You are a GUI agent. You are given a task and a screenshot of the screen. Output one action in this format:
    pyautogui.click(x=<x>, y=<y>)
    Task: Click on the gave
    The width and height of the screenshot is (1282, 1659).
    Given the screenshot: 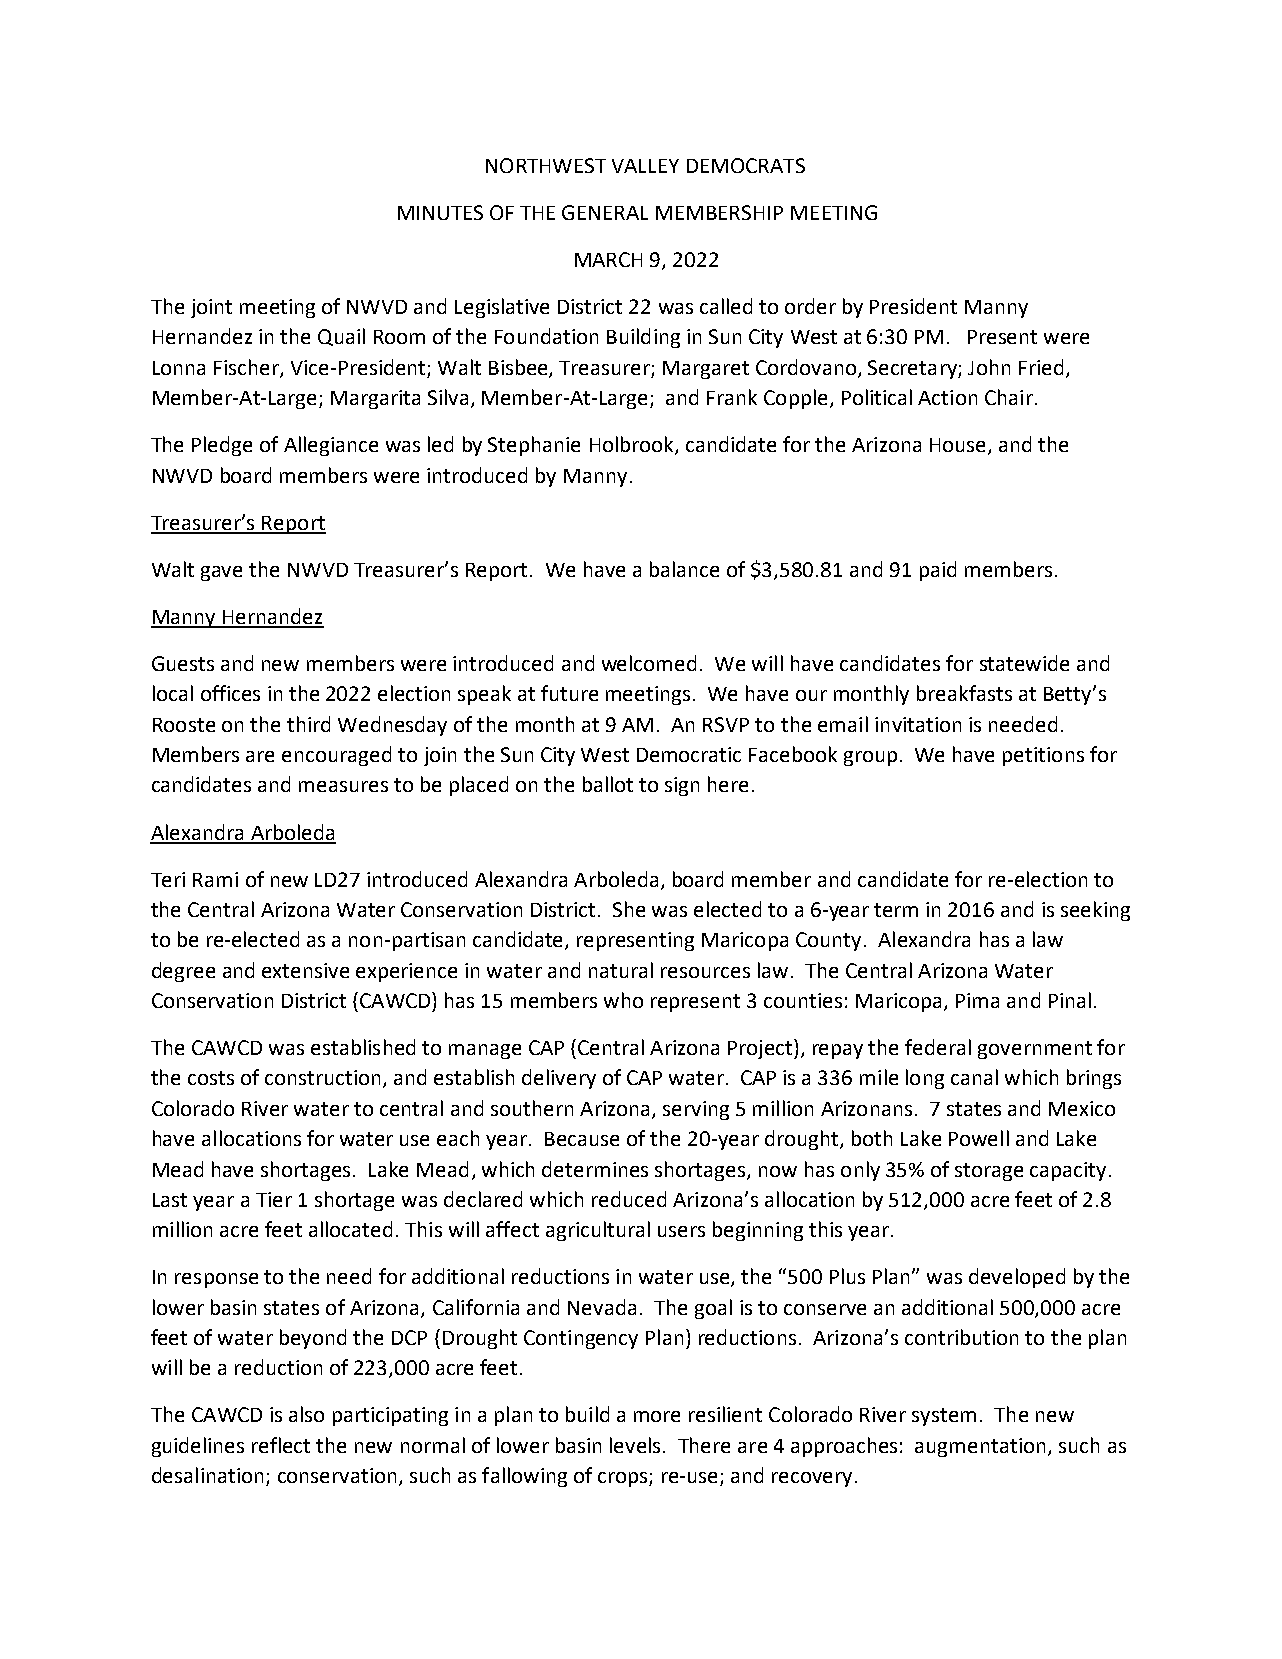 What is the action you would take?
    pyautogui.click(x=221, y=573)
